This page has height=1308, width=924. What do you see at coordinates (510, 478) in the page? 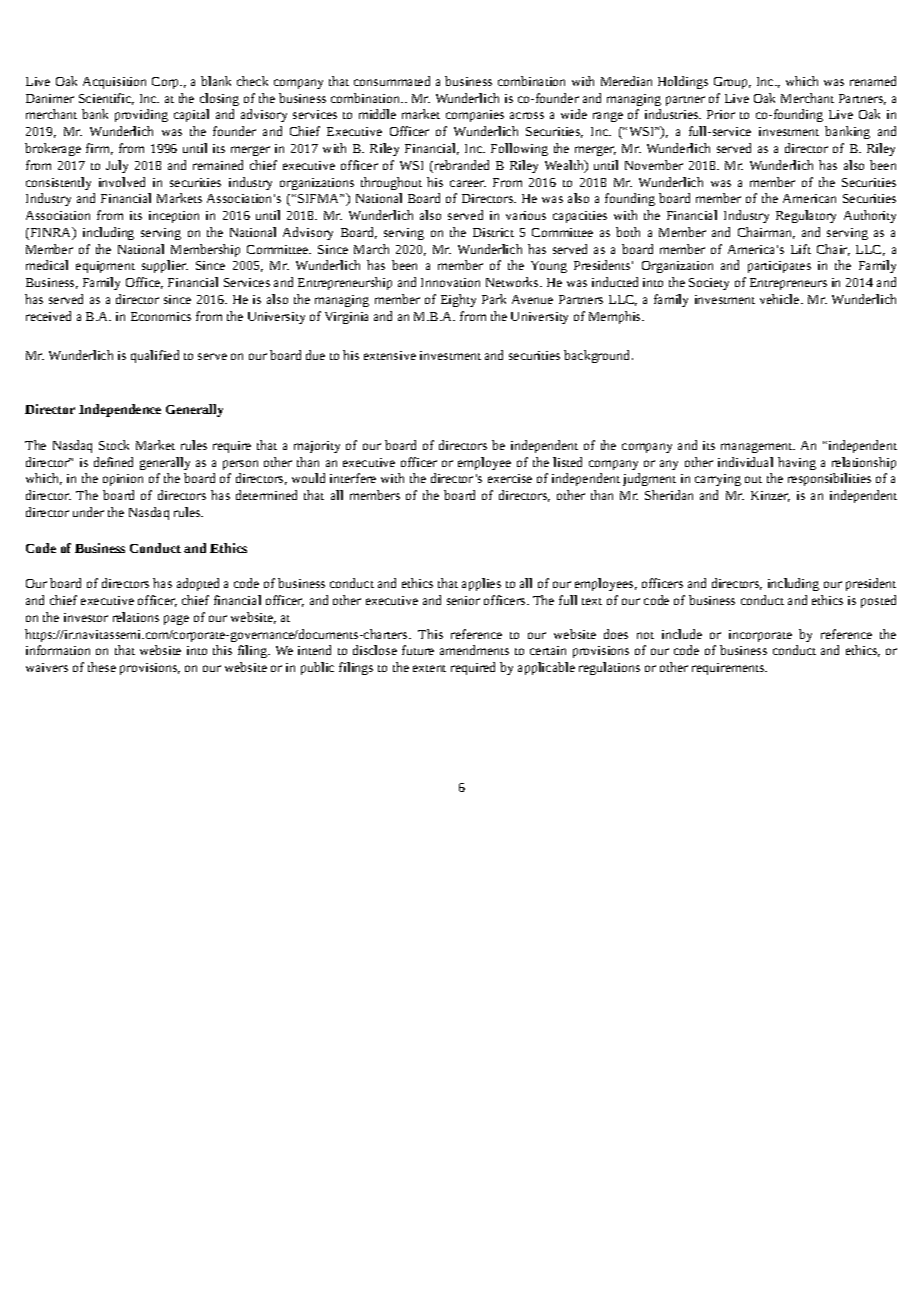
I see `exercise` at bounding box center [510, 478].
